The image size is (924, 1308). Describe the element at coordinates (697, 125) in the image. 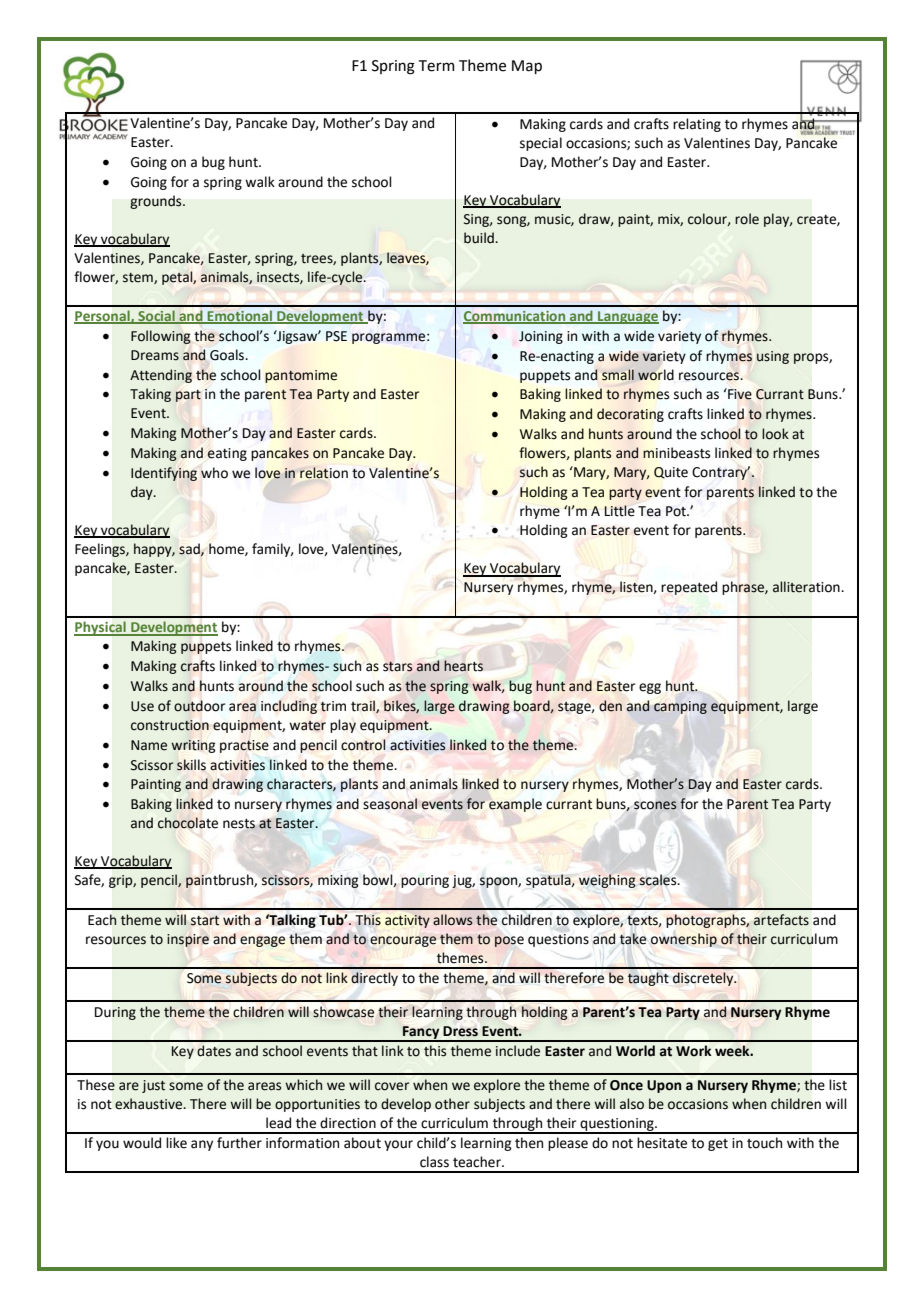

I see `relating` at that location.
